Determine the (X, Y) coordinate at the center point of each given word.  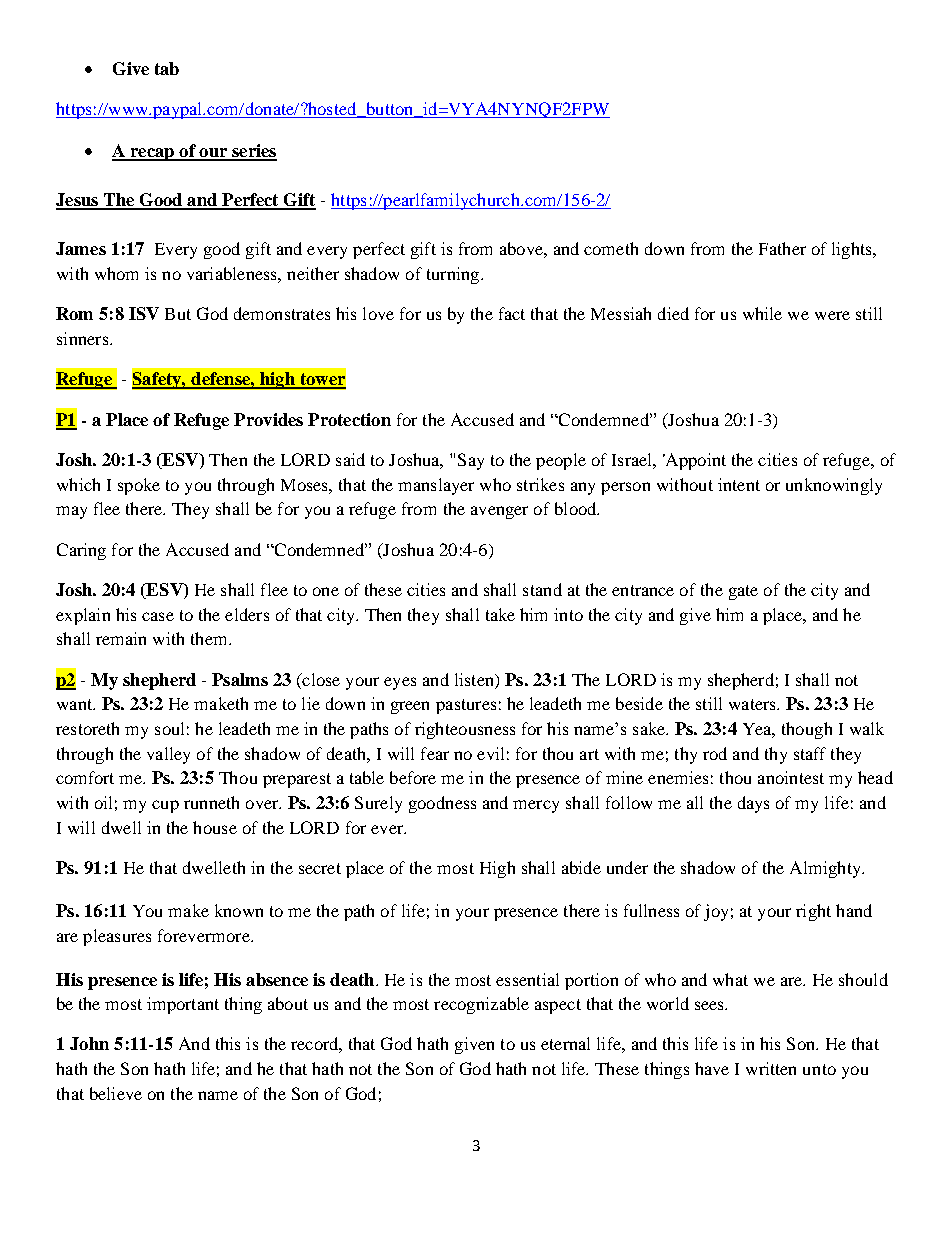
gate (743, 592)
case (158, 616)
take (500, 614)
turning (454, 275)
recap (152, 154)
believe (116, 1093)
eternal (565, 1043)
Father (782, 248)
